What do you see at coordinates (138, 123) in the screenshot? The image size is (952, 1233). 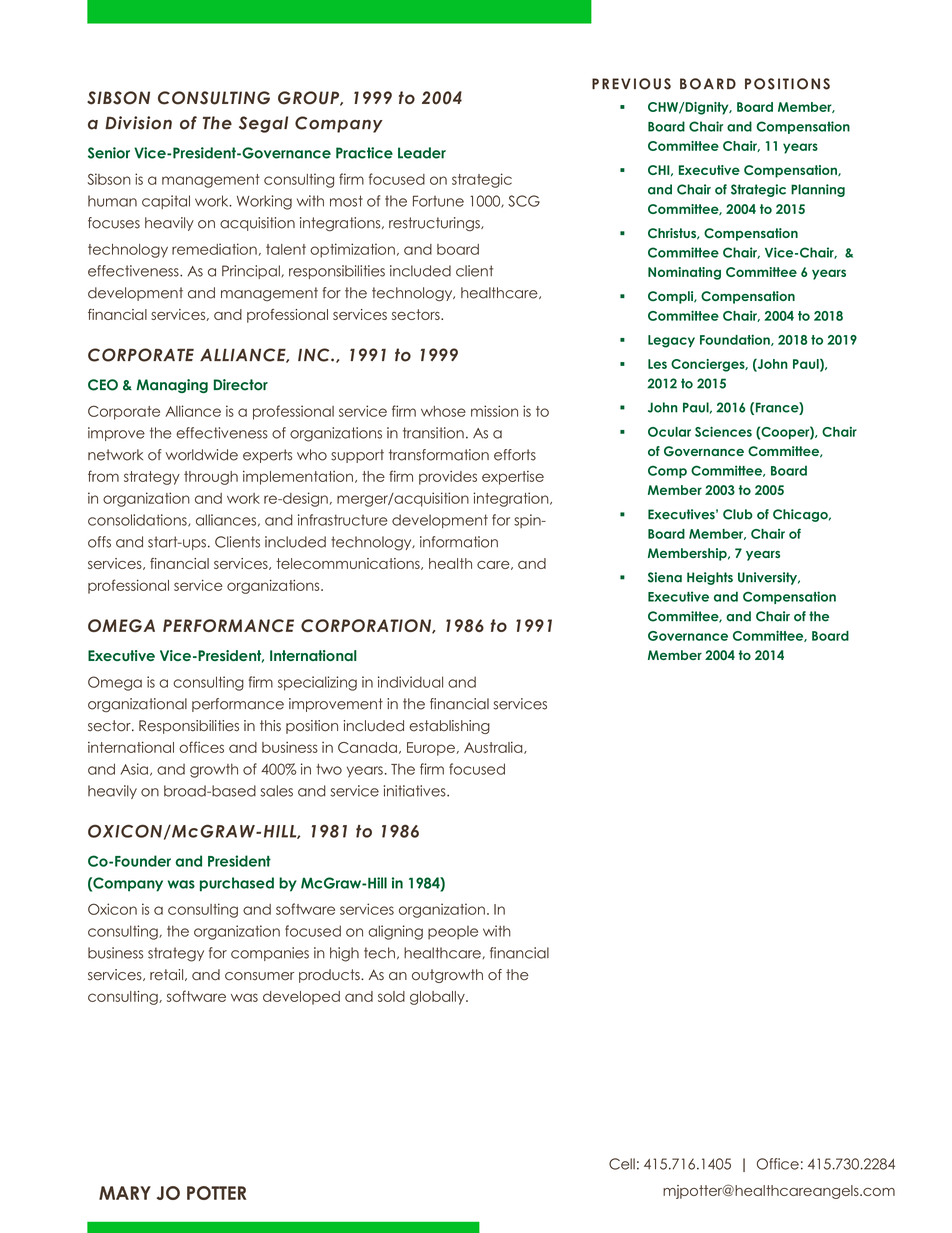 I see `Division` at bounding box center [138, 123].
